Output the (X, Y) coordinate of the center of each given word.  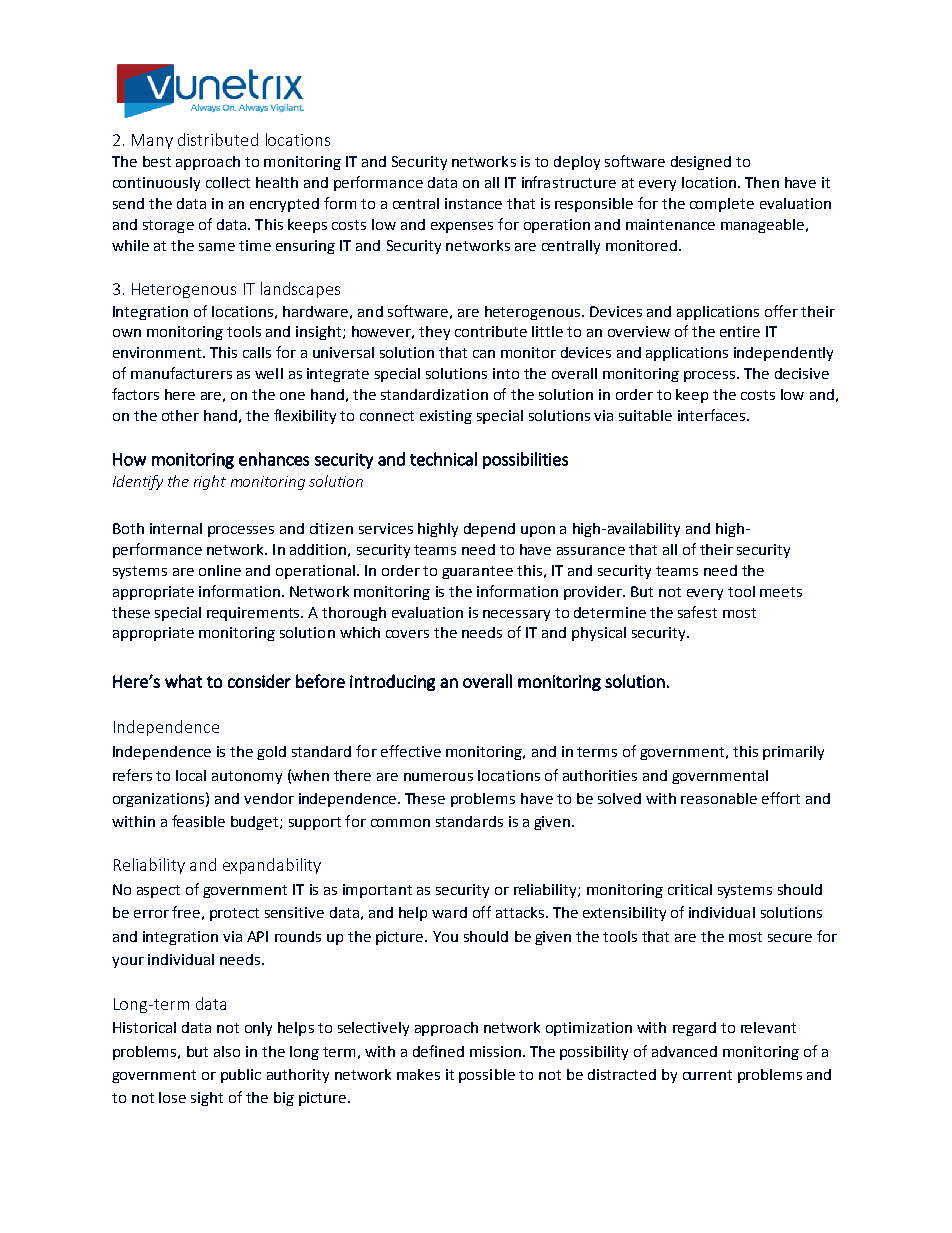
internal (176, 528)
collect (228, 182)
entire (740, 331)
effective (411, 751)
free (186, 912)
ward (449, 912)
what (183, 681)
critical (690, 889)
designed (701, 163)
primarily (793, 753)
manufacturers (181, 373)
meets (781, 592)
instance (473, 203)
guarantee (477, 572)
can (484, 354)
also (227, 1051)
